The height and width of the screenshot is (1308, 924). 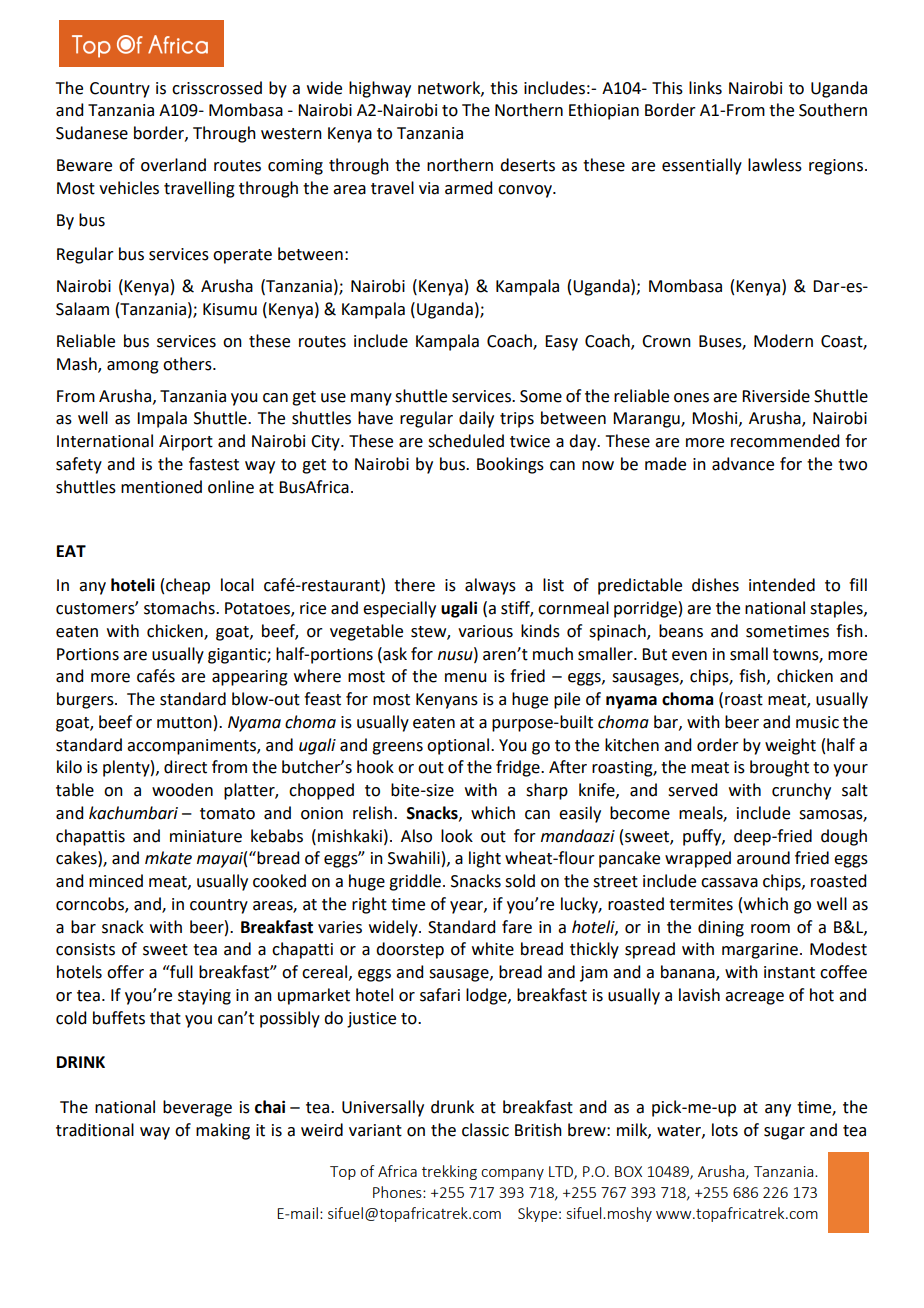 What do you see at coordinates (775, 165) in the screenshot?
I see `lawless` at bounding box center [775, 165].
